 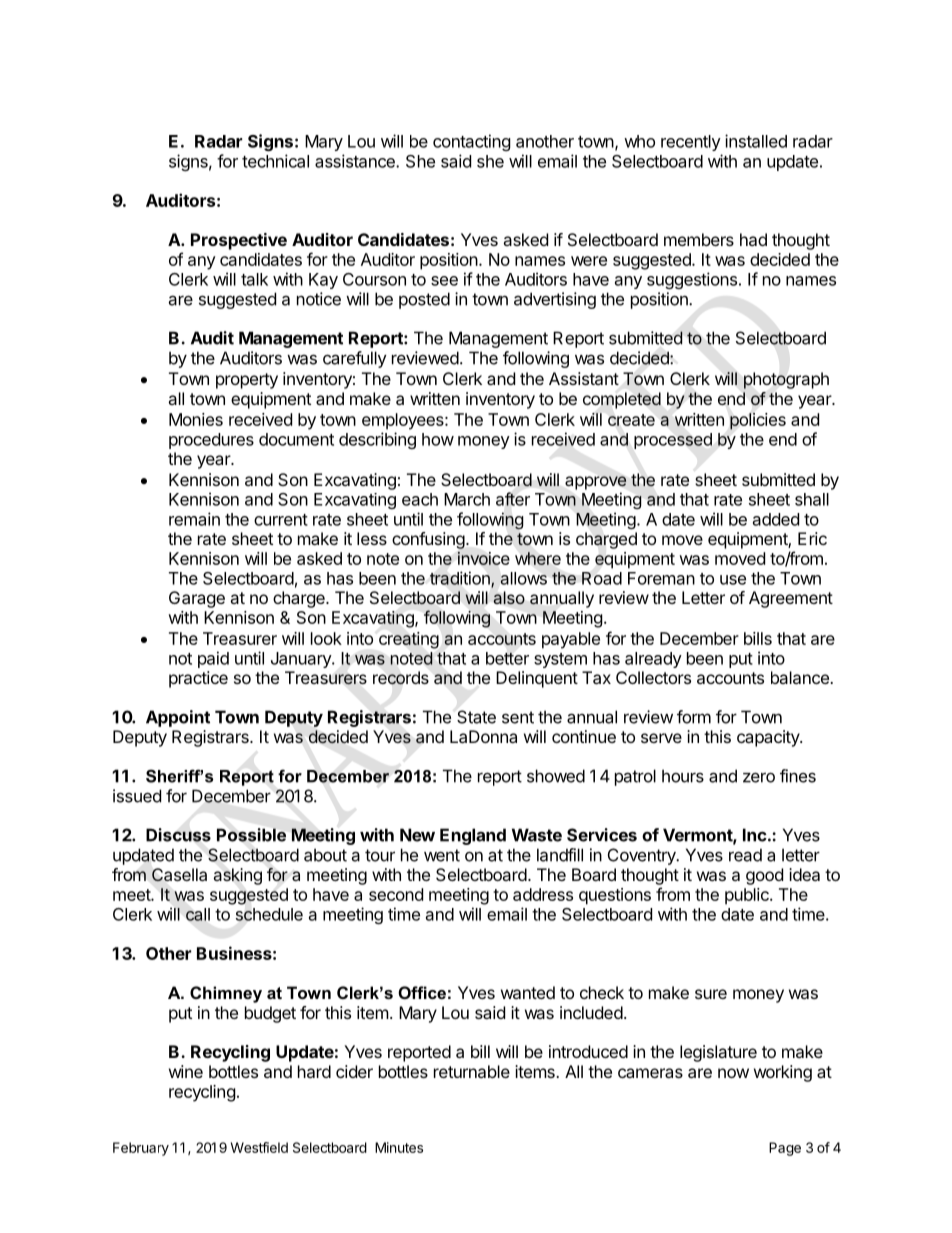 What do you see at coordinates (756, 141) in the image?
I see `installed` at bounding box center [756, 141].
